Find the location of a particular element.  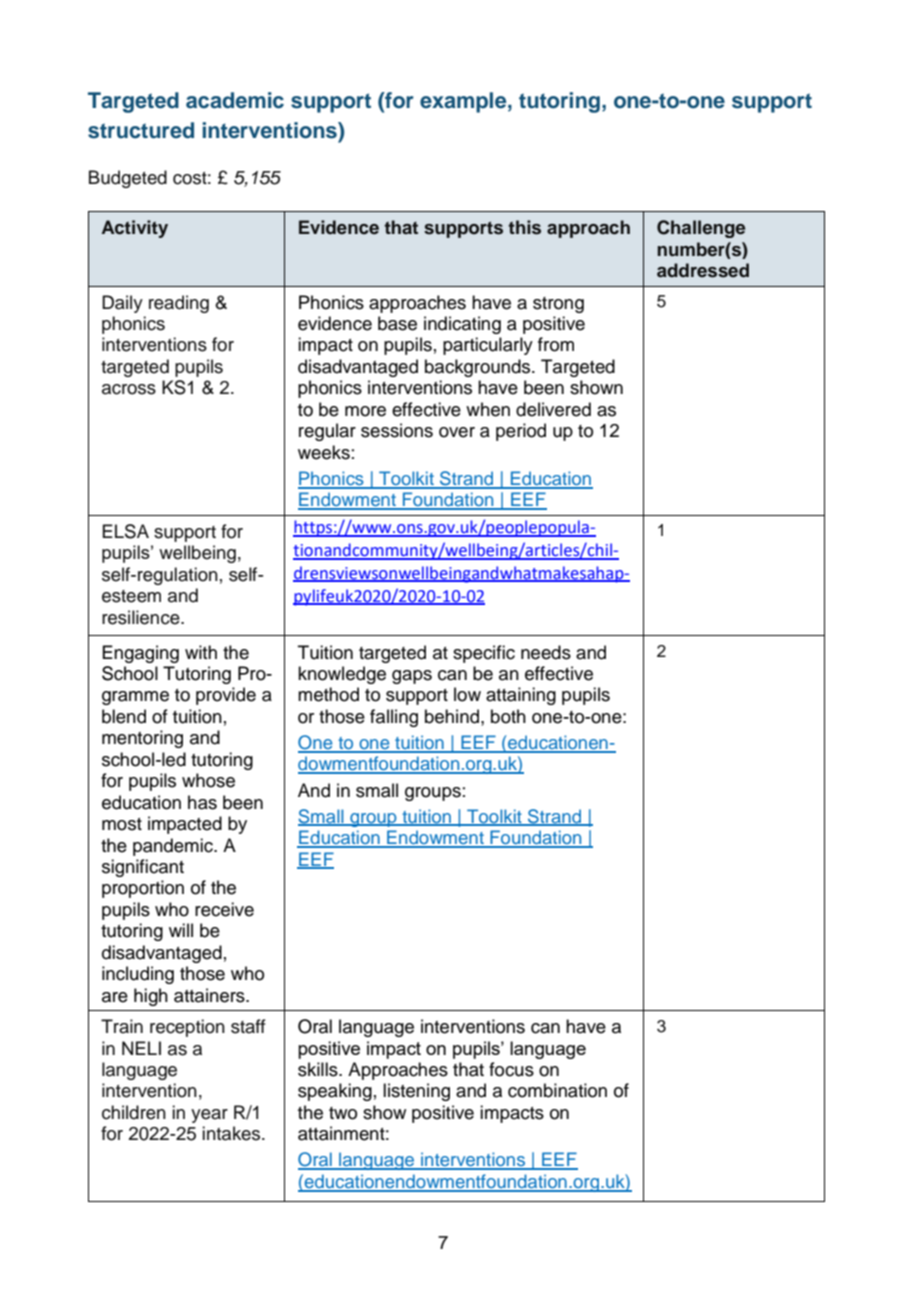

sessions is located at coordinates (397, 430).
